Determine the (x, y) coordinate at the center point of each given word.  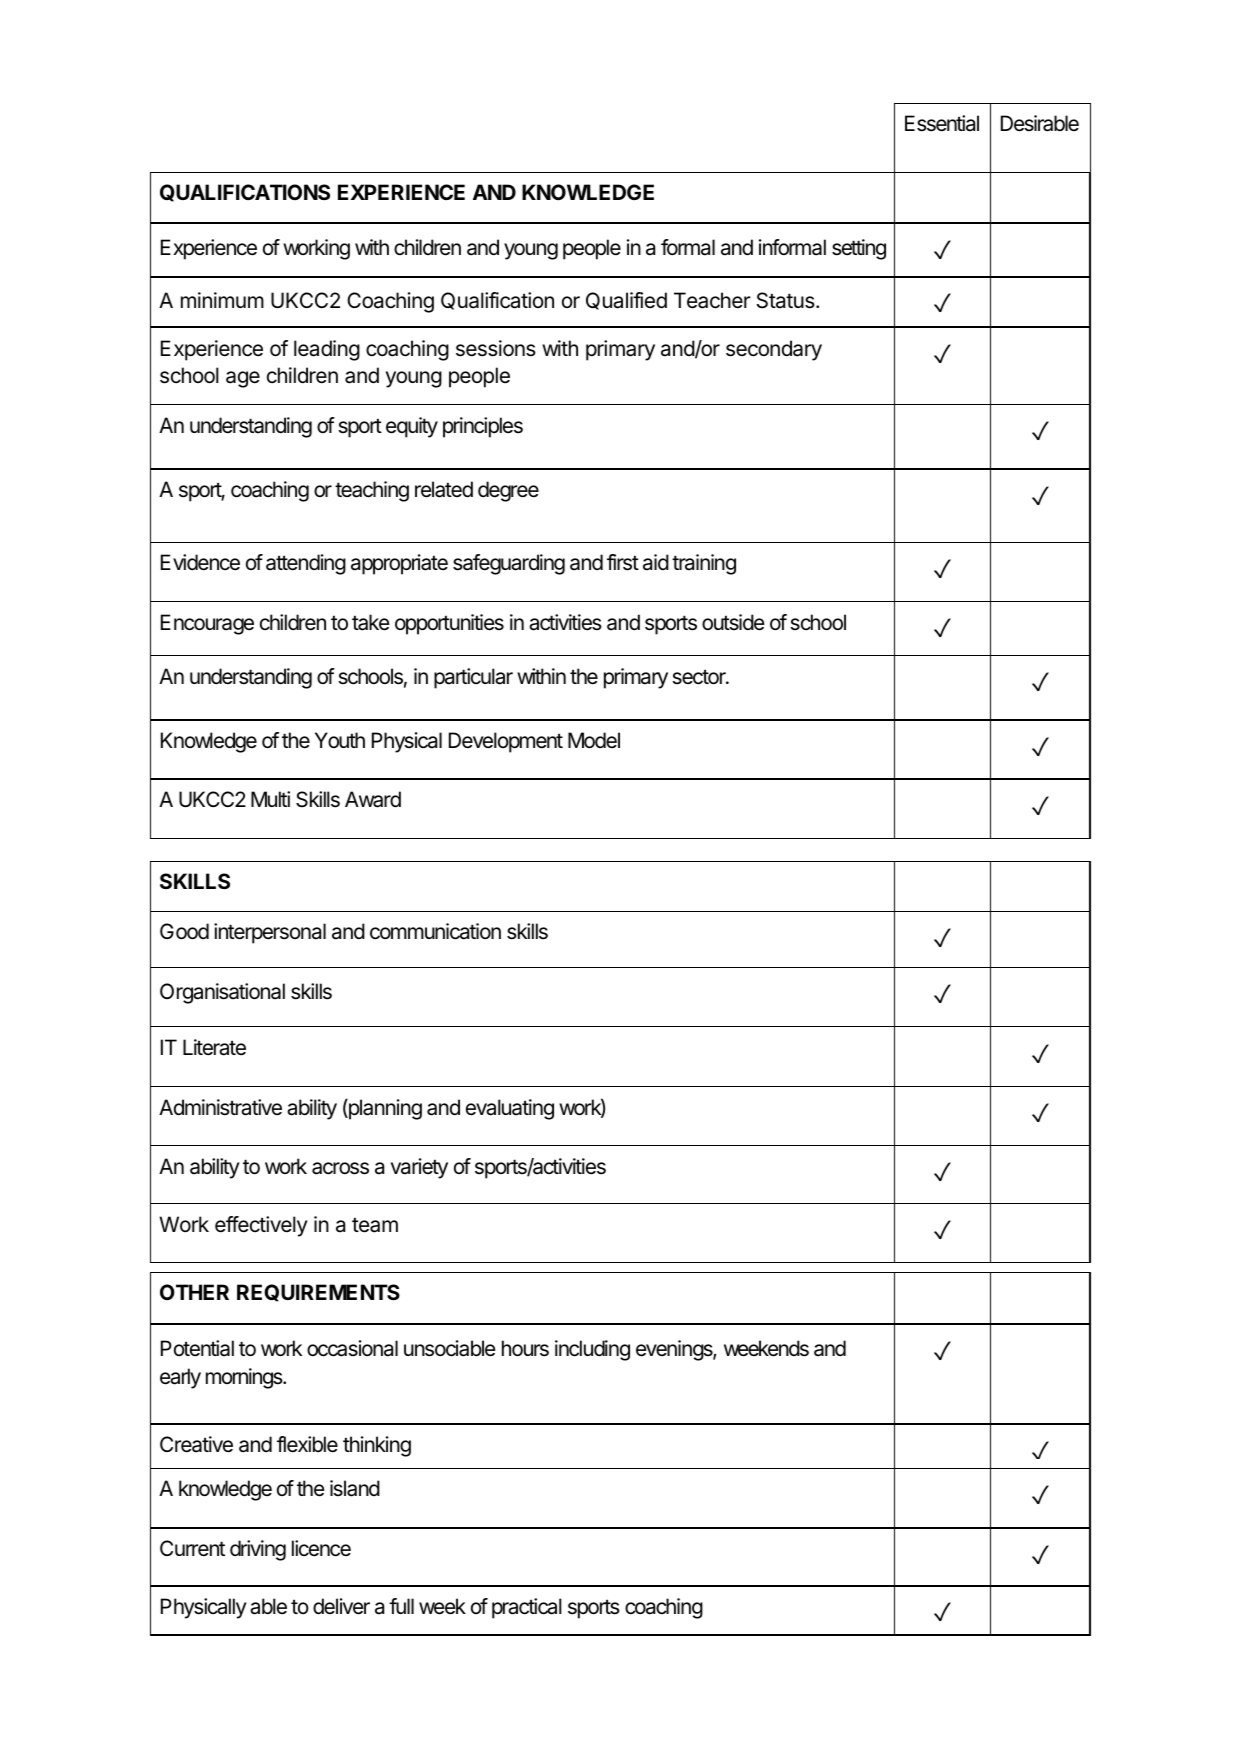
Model (594, 740)
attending (306, 564)
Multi (270, 799)
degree (508, 491)
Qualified (626, 301)
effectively (261, 1226)
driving (258, 1550)
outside (733, 622)
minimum (222, 300)
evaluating (510, 1109)
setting (859, 249)
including (592, 1350)
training (704, 564)
